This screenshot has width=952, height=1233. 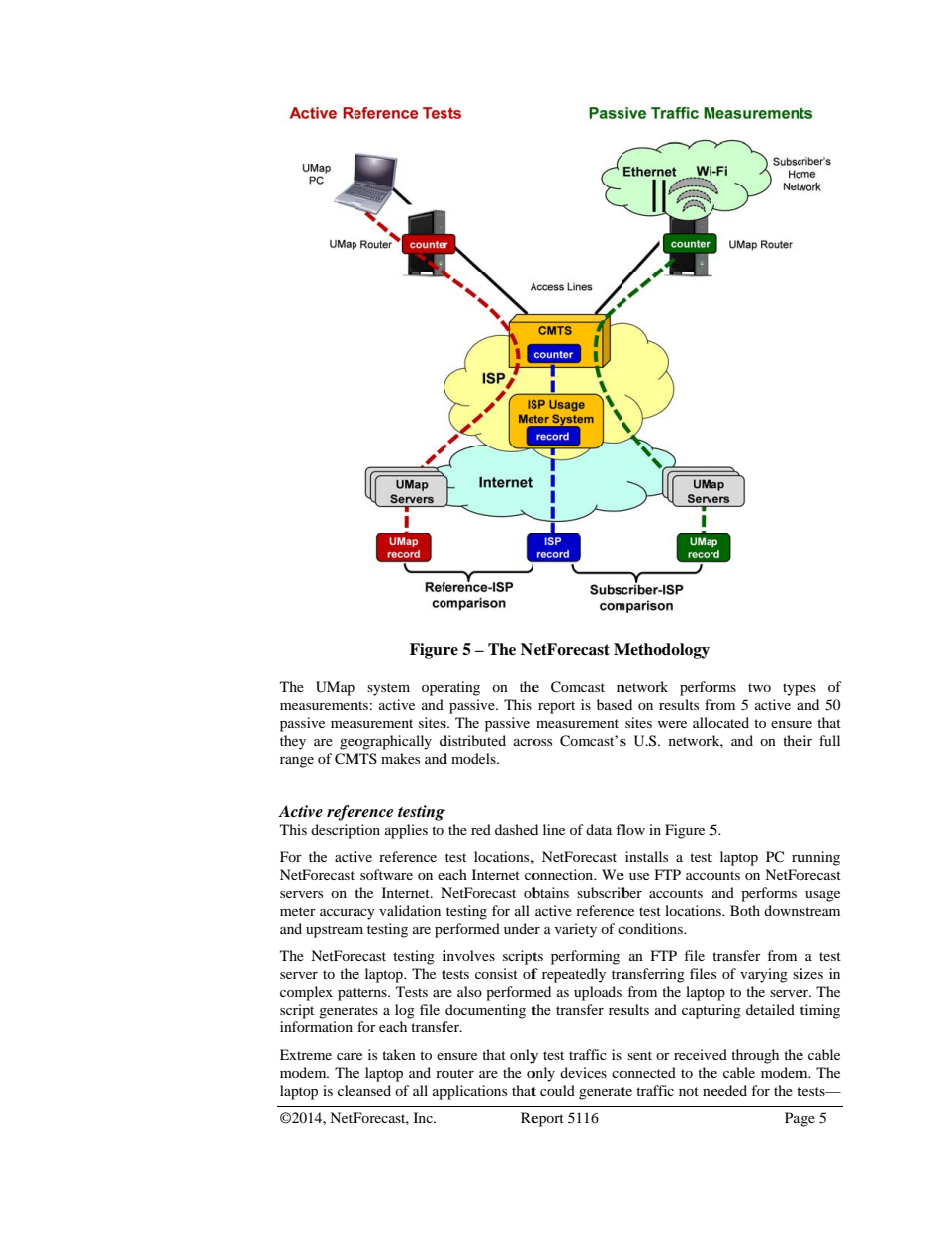 What do you see at coordinates (334, 831) in the screenshot?
I see `descrip` at bounding box center [334, 831].
